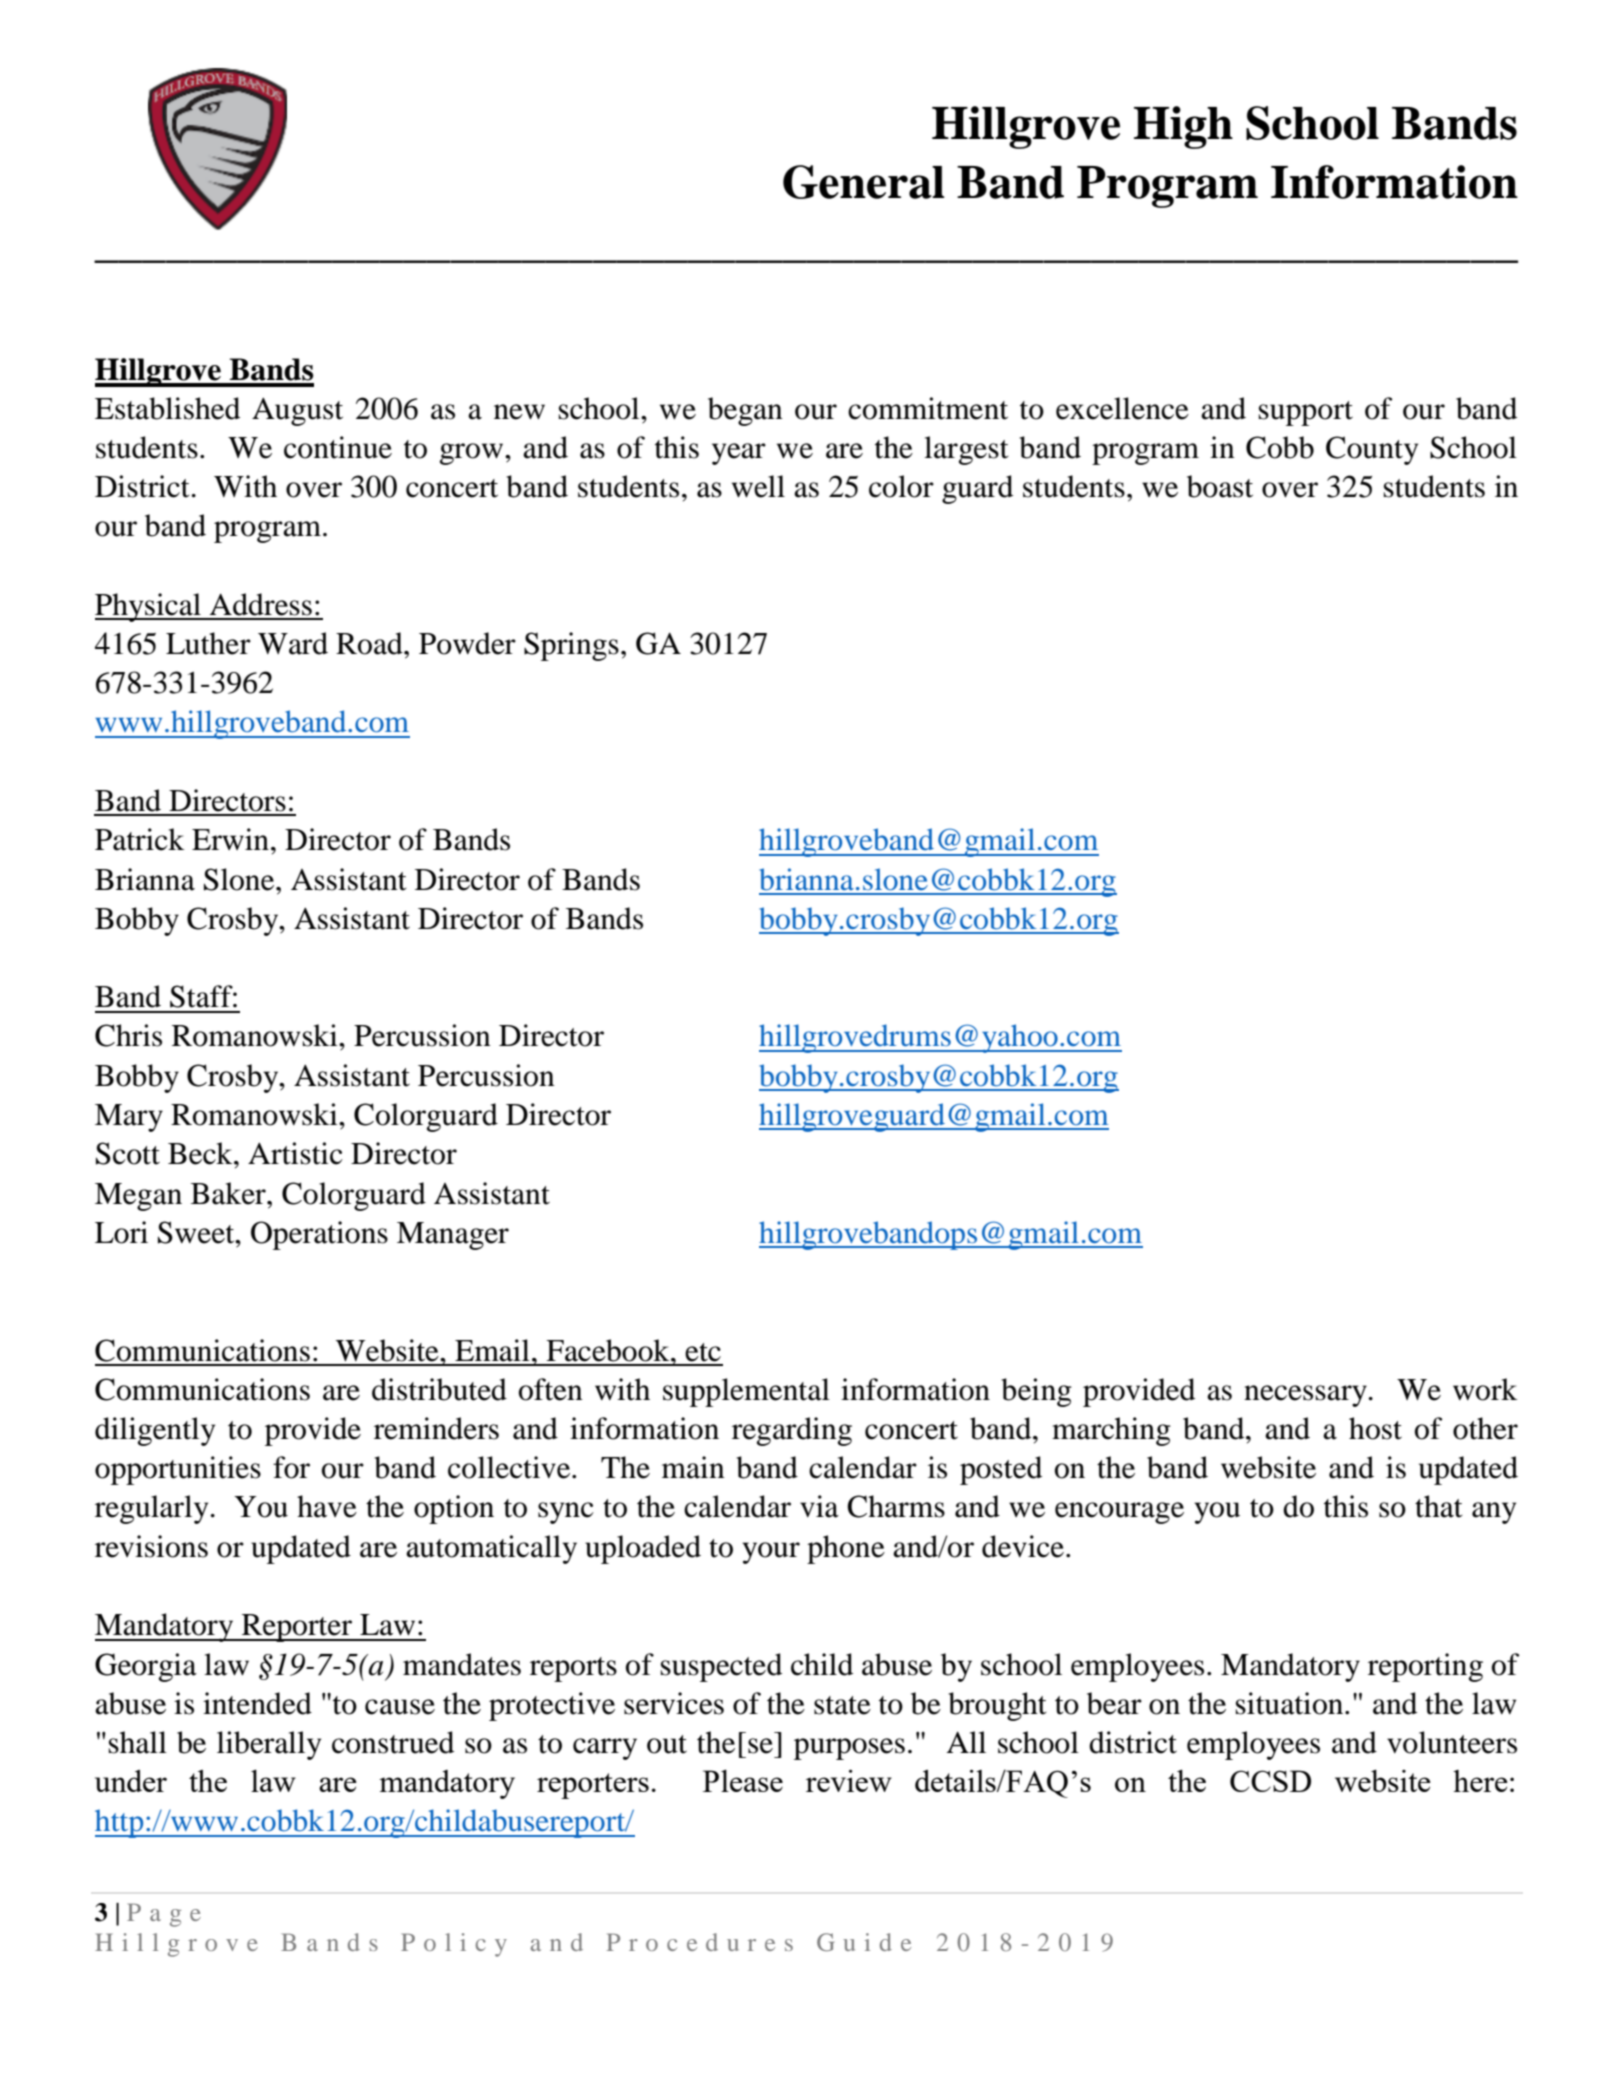 Image resolution: width=1613 pixels, height=2087 pixels. Describe the element at coordinates (1183, 127) in the page. I see `High` at that location.
